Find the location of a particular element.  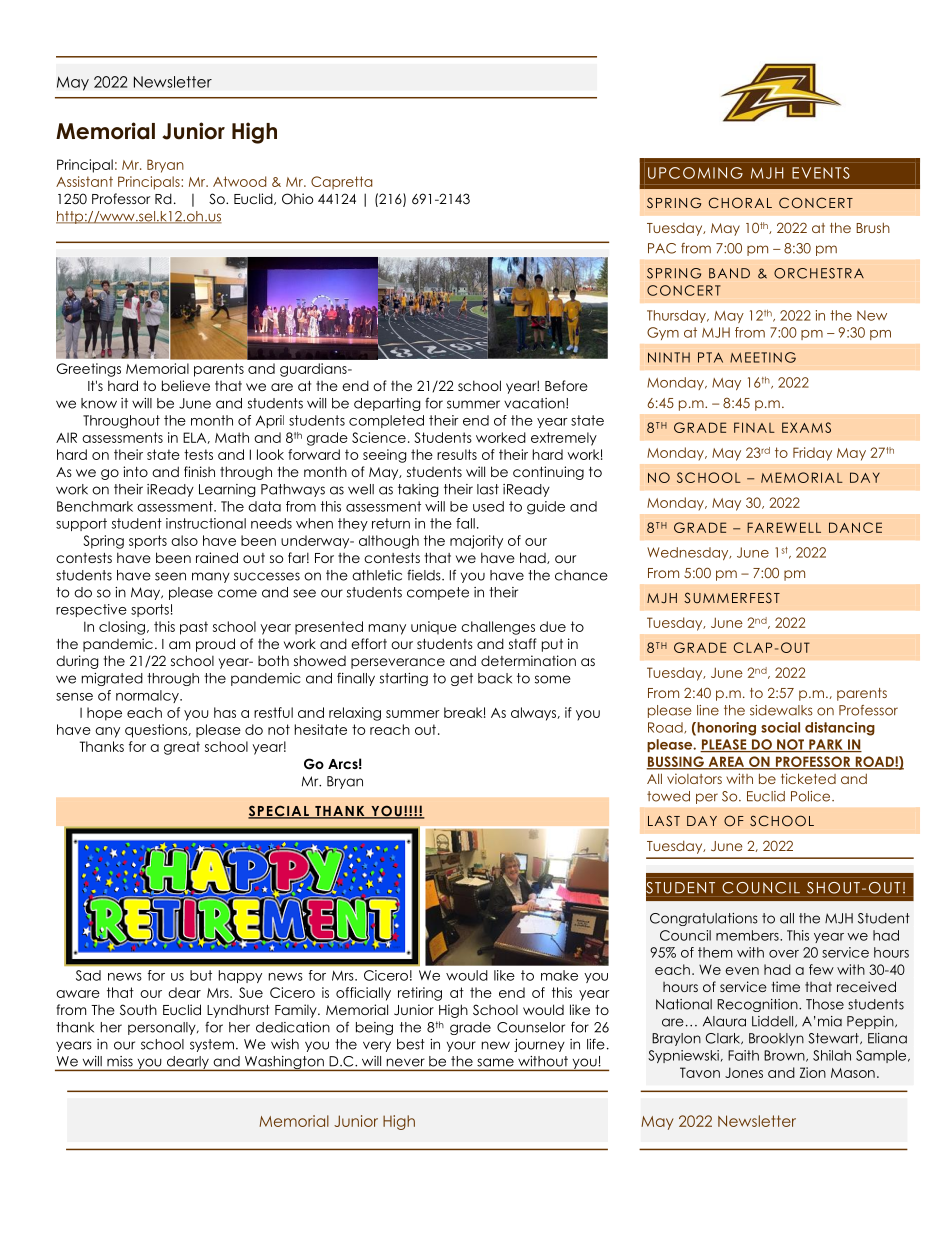

system is located at coordinates (212, 1045).
